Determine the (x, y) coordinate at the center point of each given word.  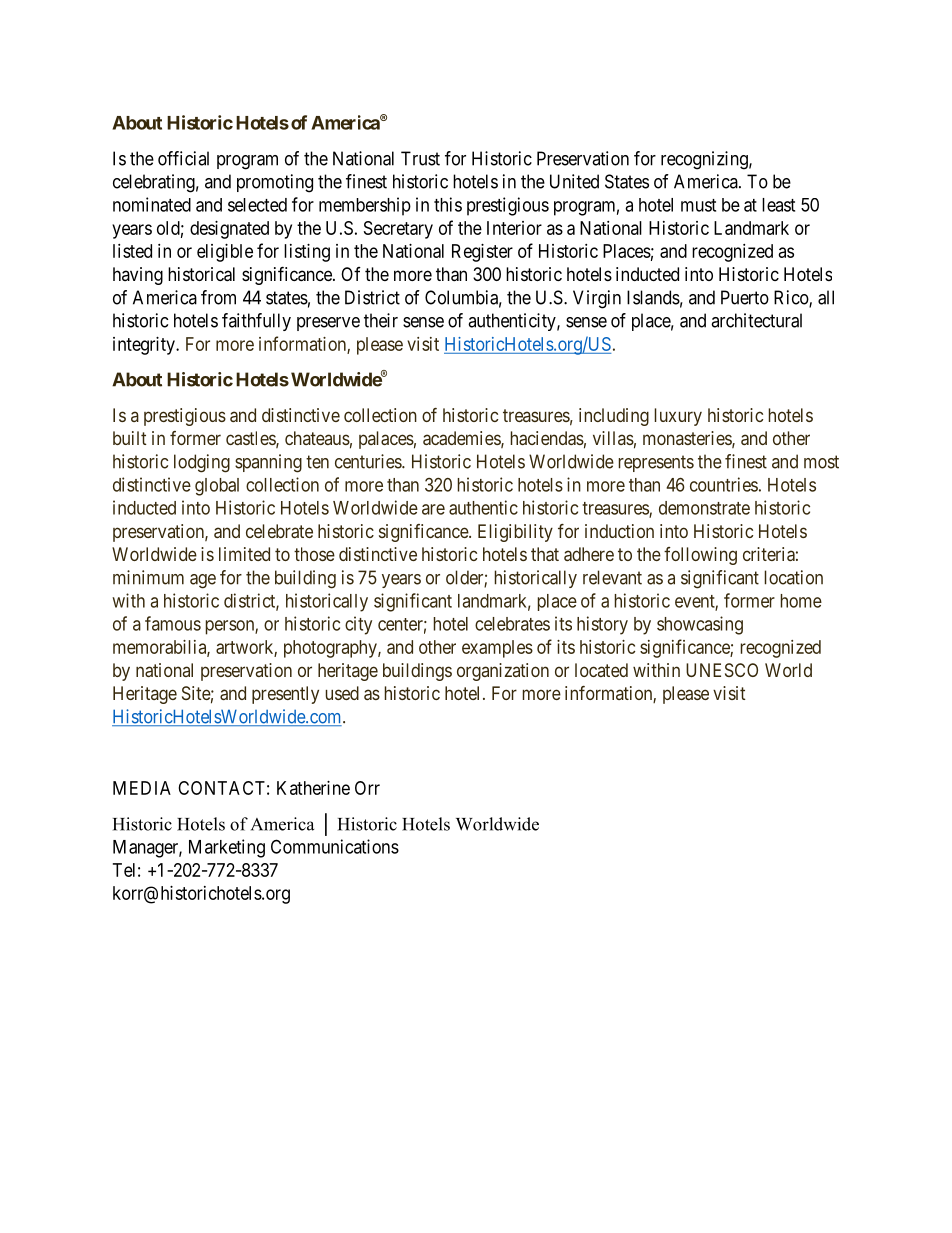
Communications (335, 846)
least (778, 205)
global (217, 487)
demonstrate (704, 508)
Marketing (227, 848)
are (433, 509)
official (183, 158)
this (448, 204)
